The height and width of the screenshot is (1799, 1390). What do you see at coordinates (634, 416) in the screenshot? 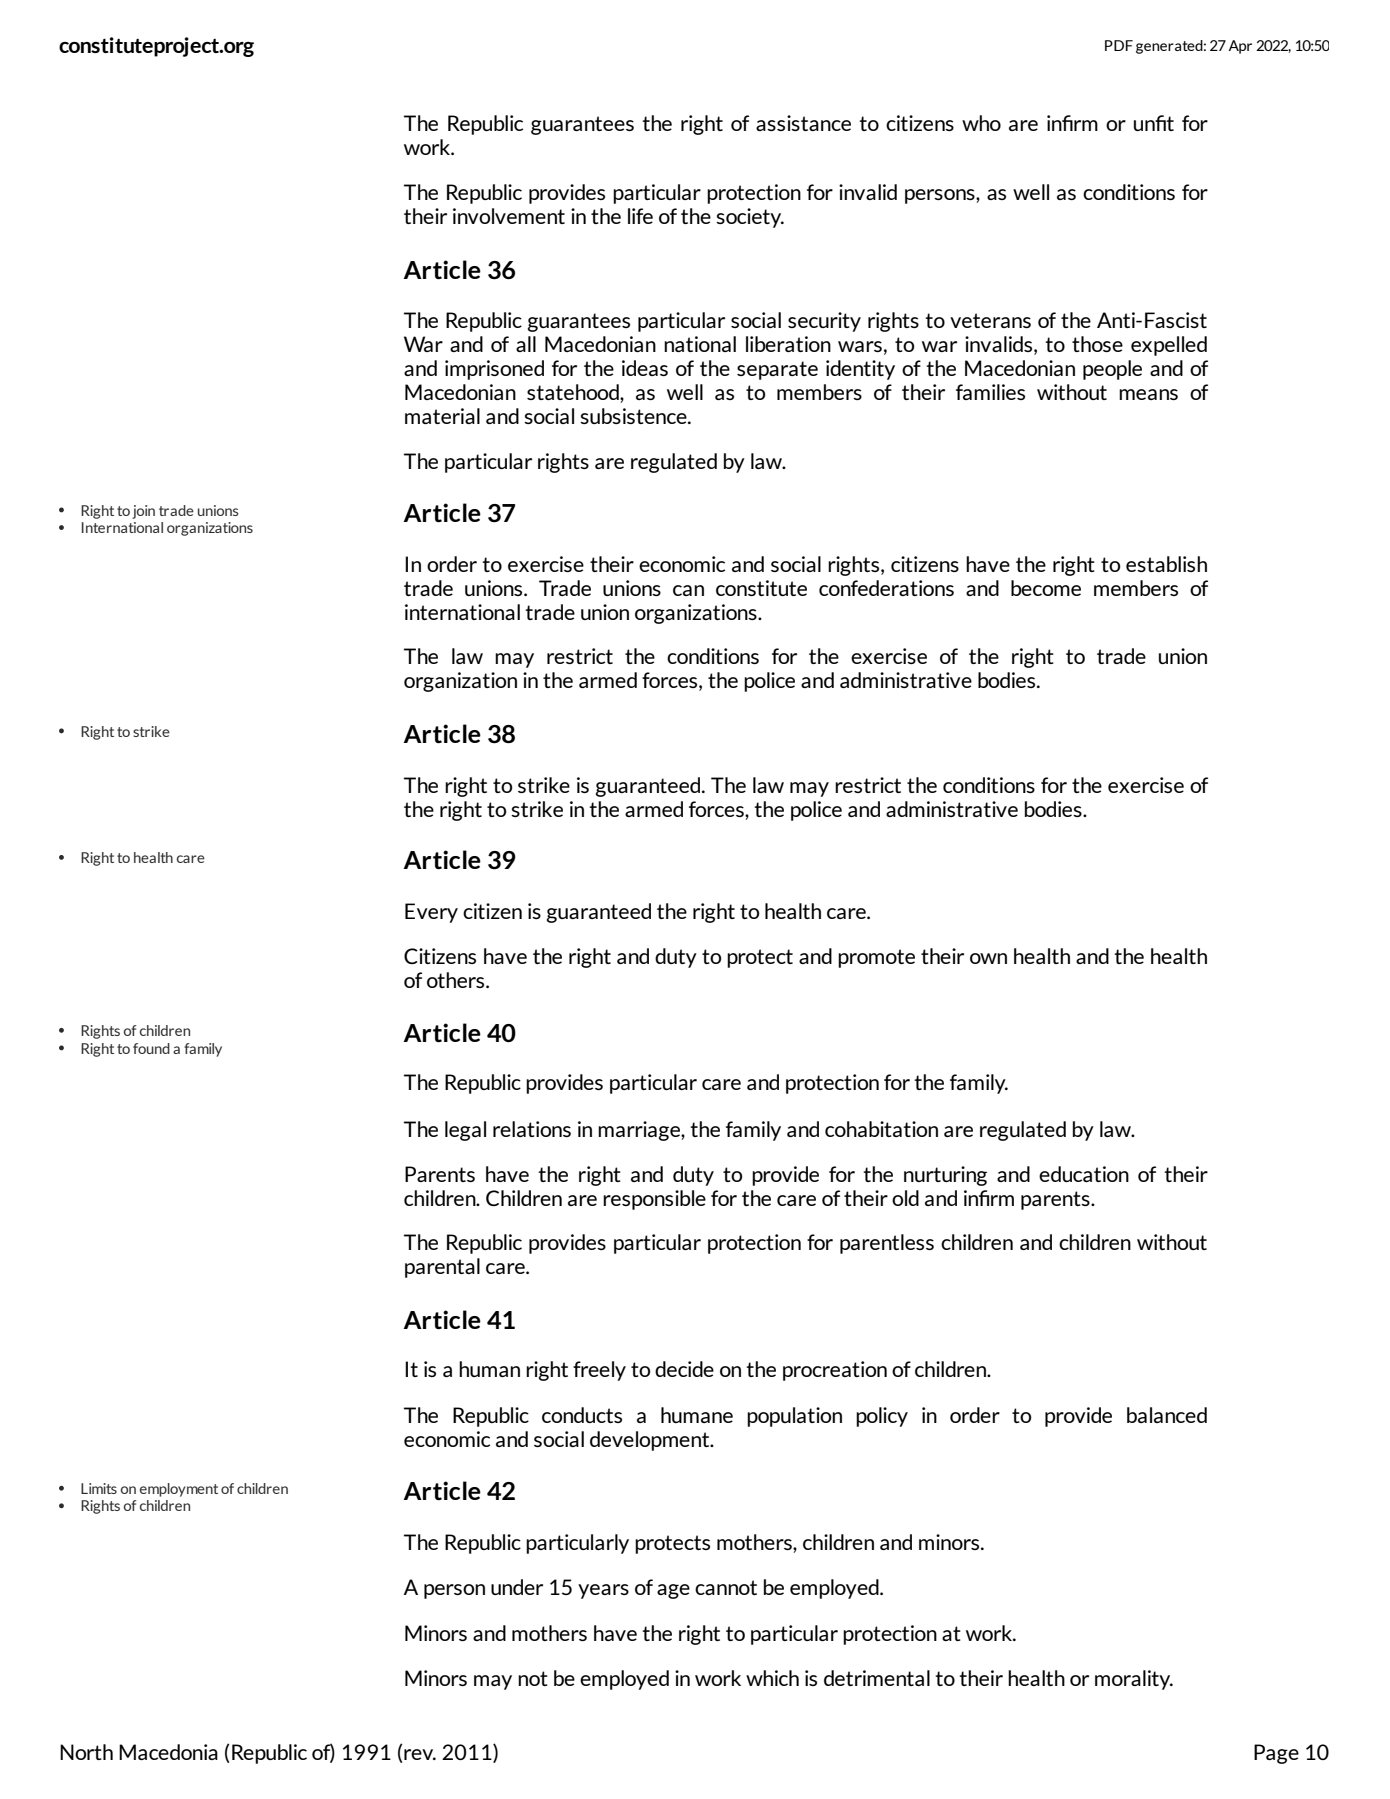
I see `subsistence` at bounding box center [634, 416].
